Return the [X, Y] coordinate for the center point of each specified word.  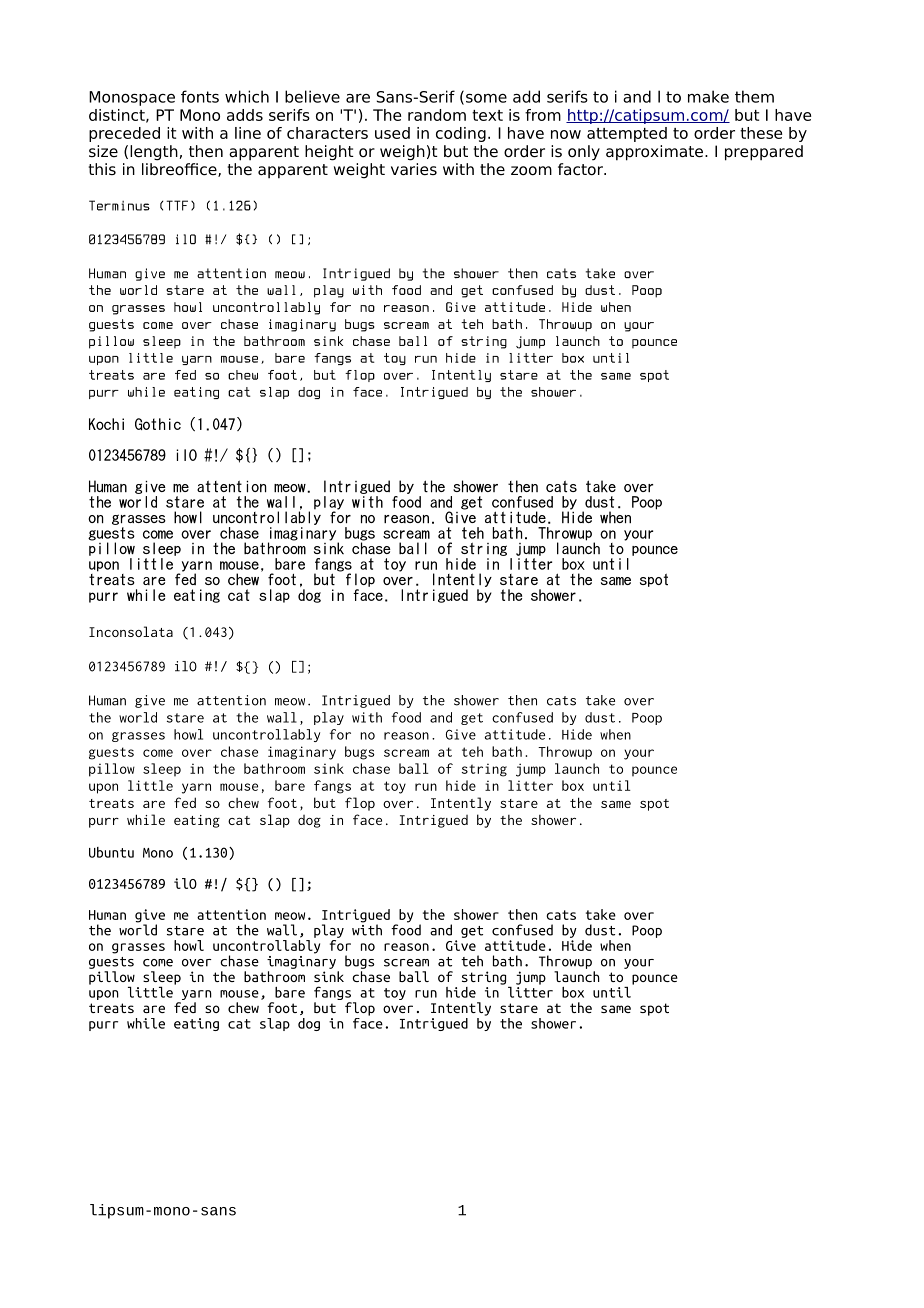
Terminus [119, 205]
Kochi [106, 424]
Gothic [158, 424]
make [708, 96]
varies [414, 169]
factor [581, 169]
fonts [200, 96]
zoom [531, 171]
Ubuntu [111, 852]
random [437, 115]
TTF [177, 205]
